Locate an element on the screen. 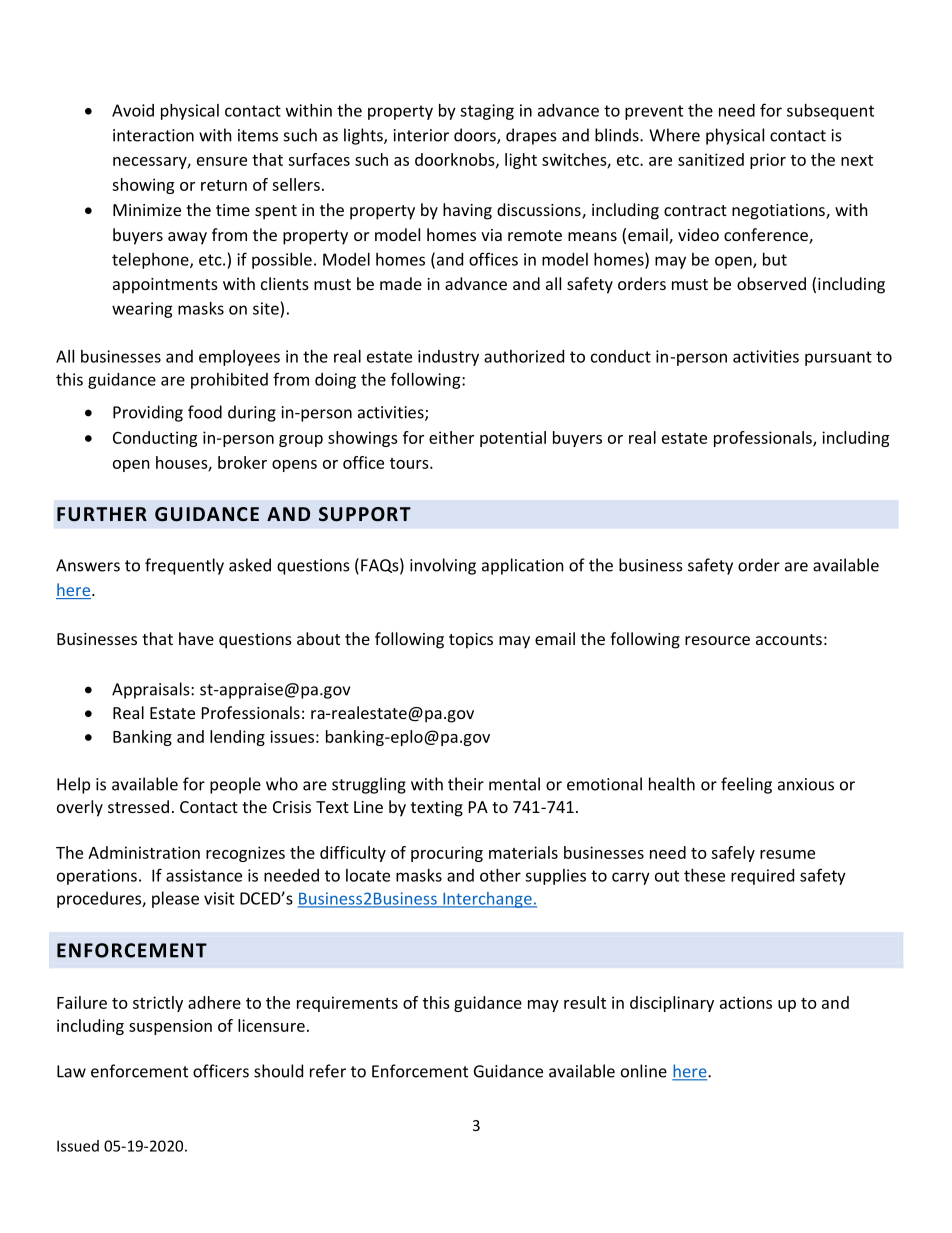 This screenshot has width=952, height=1233. doors is located at coordinates (476, 136).
